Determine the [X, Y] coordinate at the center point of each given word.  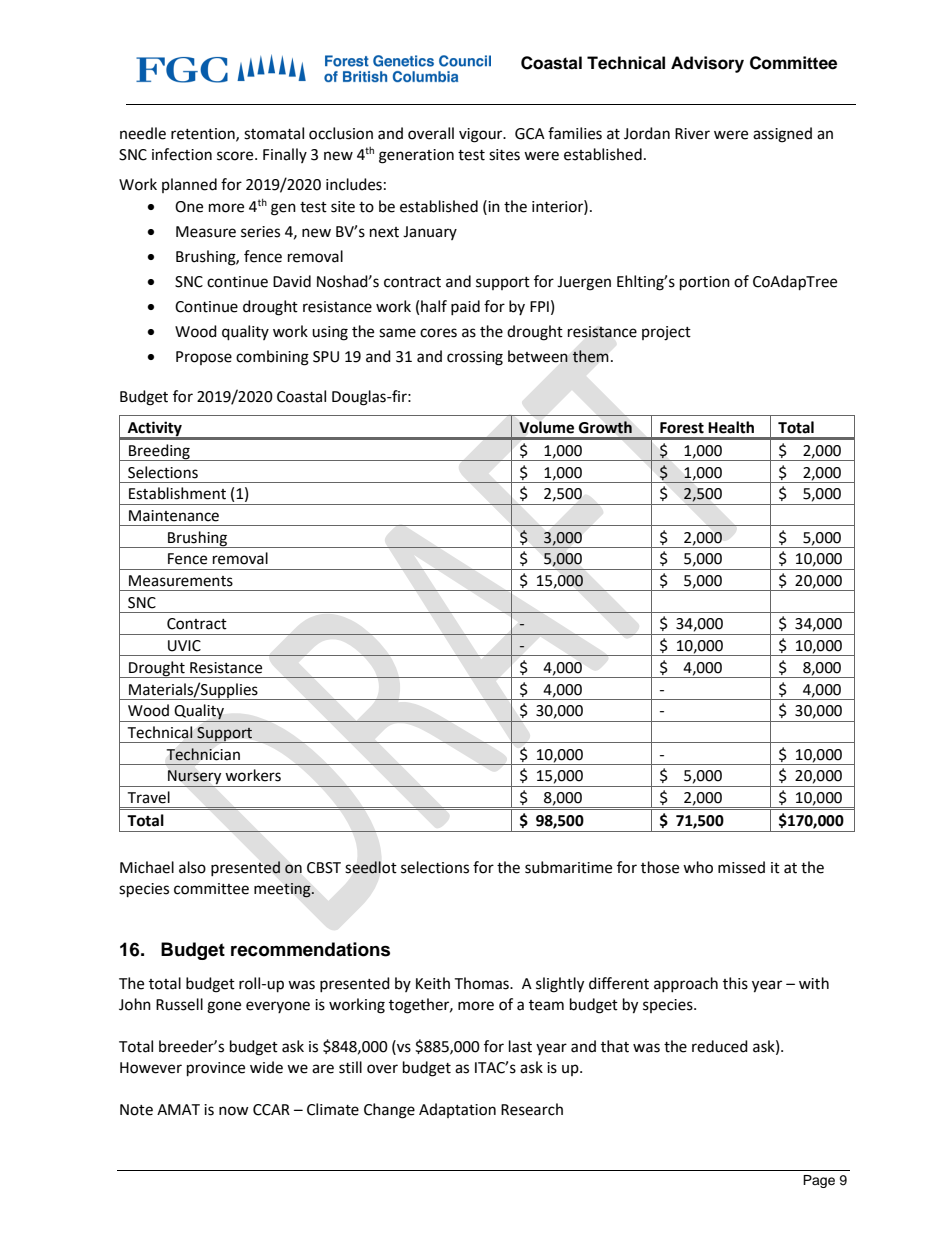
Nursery [195, 778]
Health [731, 427]
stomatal [274, 133]
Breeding [159, 452]
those [660, 867]
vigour [482, 135]
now [234, 1111]
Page [819, 1181]
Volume [546, 427]
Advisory [707, 64]
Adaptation [457, 1110]
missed [741, 867]
